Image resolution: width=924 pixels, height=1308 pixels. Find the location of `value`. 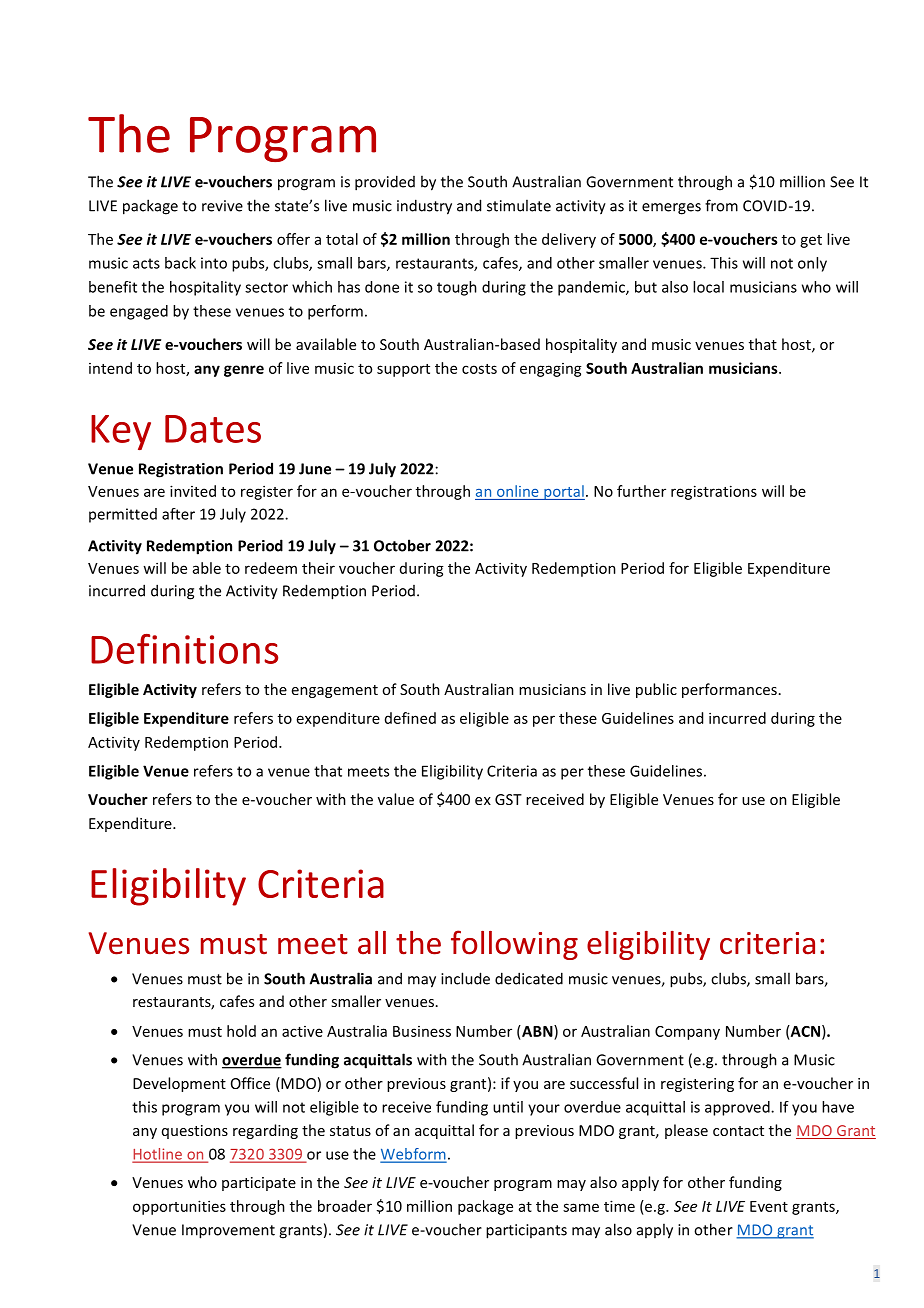

value is located at coordinates (396, 799).
